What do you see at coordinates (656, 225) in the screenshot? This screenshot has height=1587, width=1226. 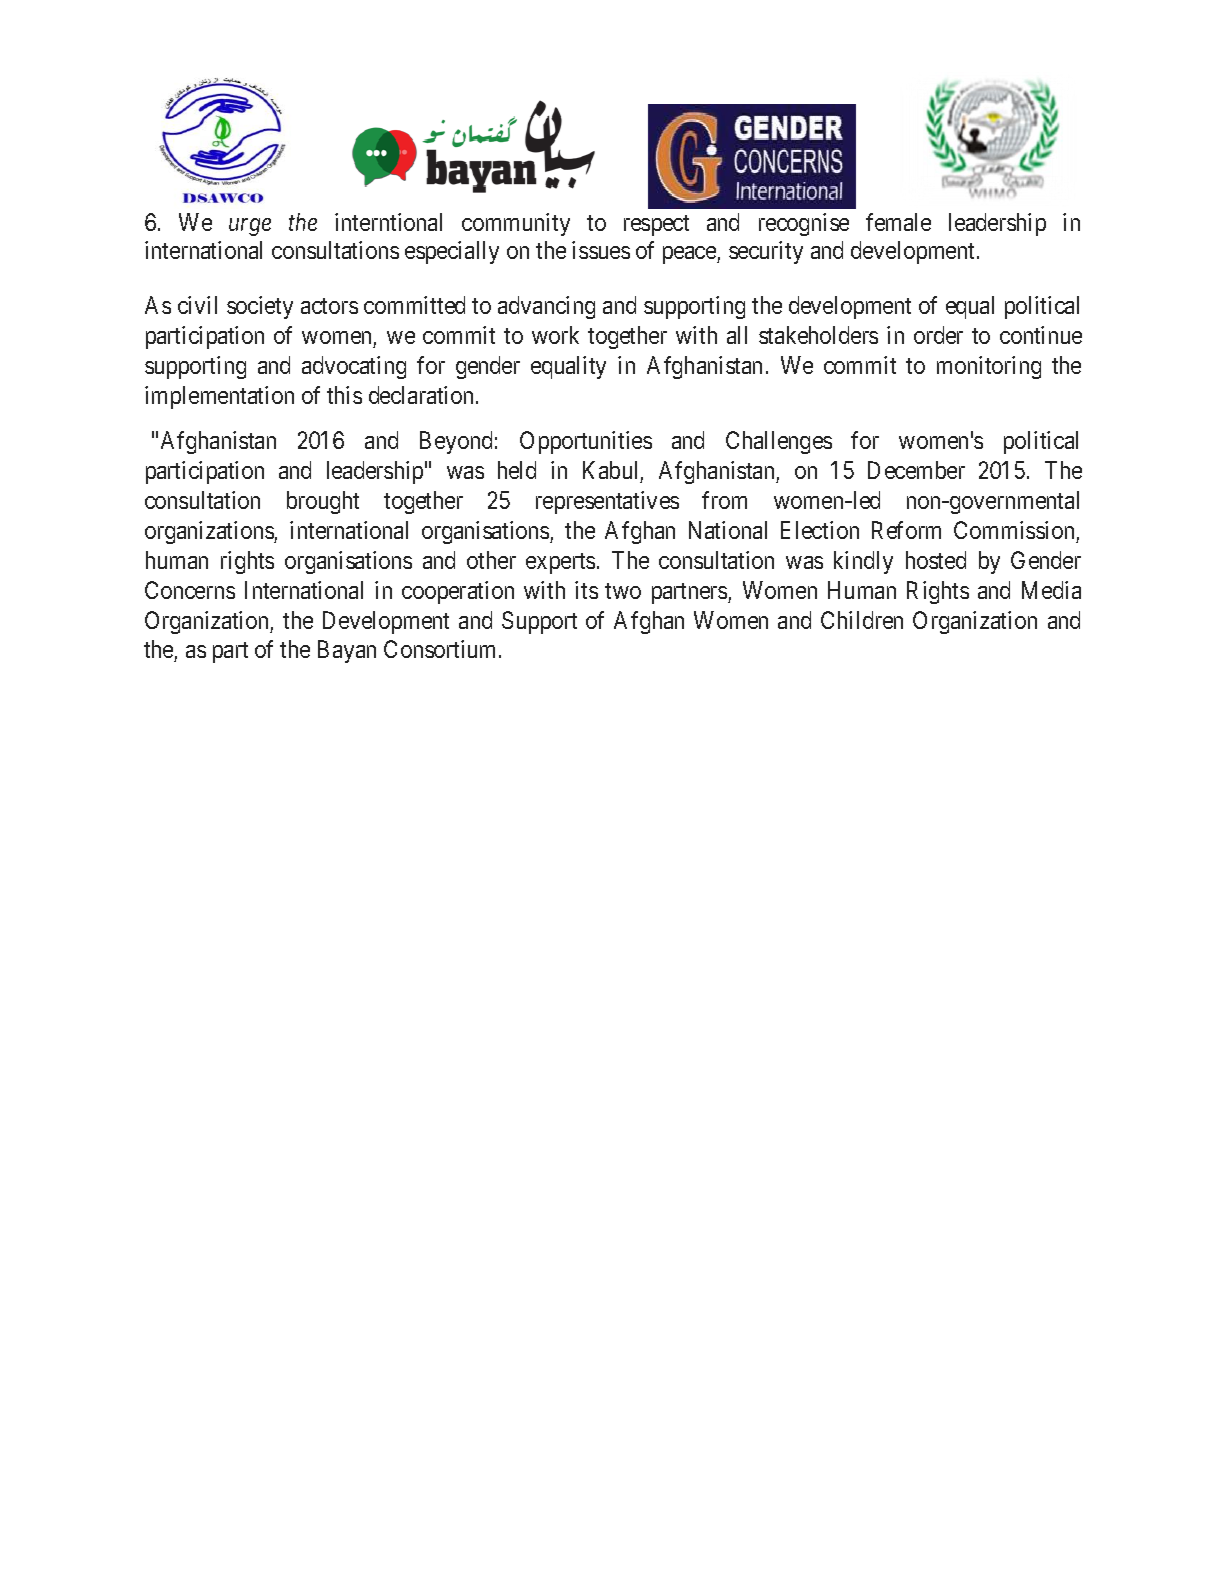 I see `respect` at bounding box center [656, 225].
